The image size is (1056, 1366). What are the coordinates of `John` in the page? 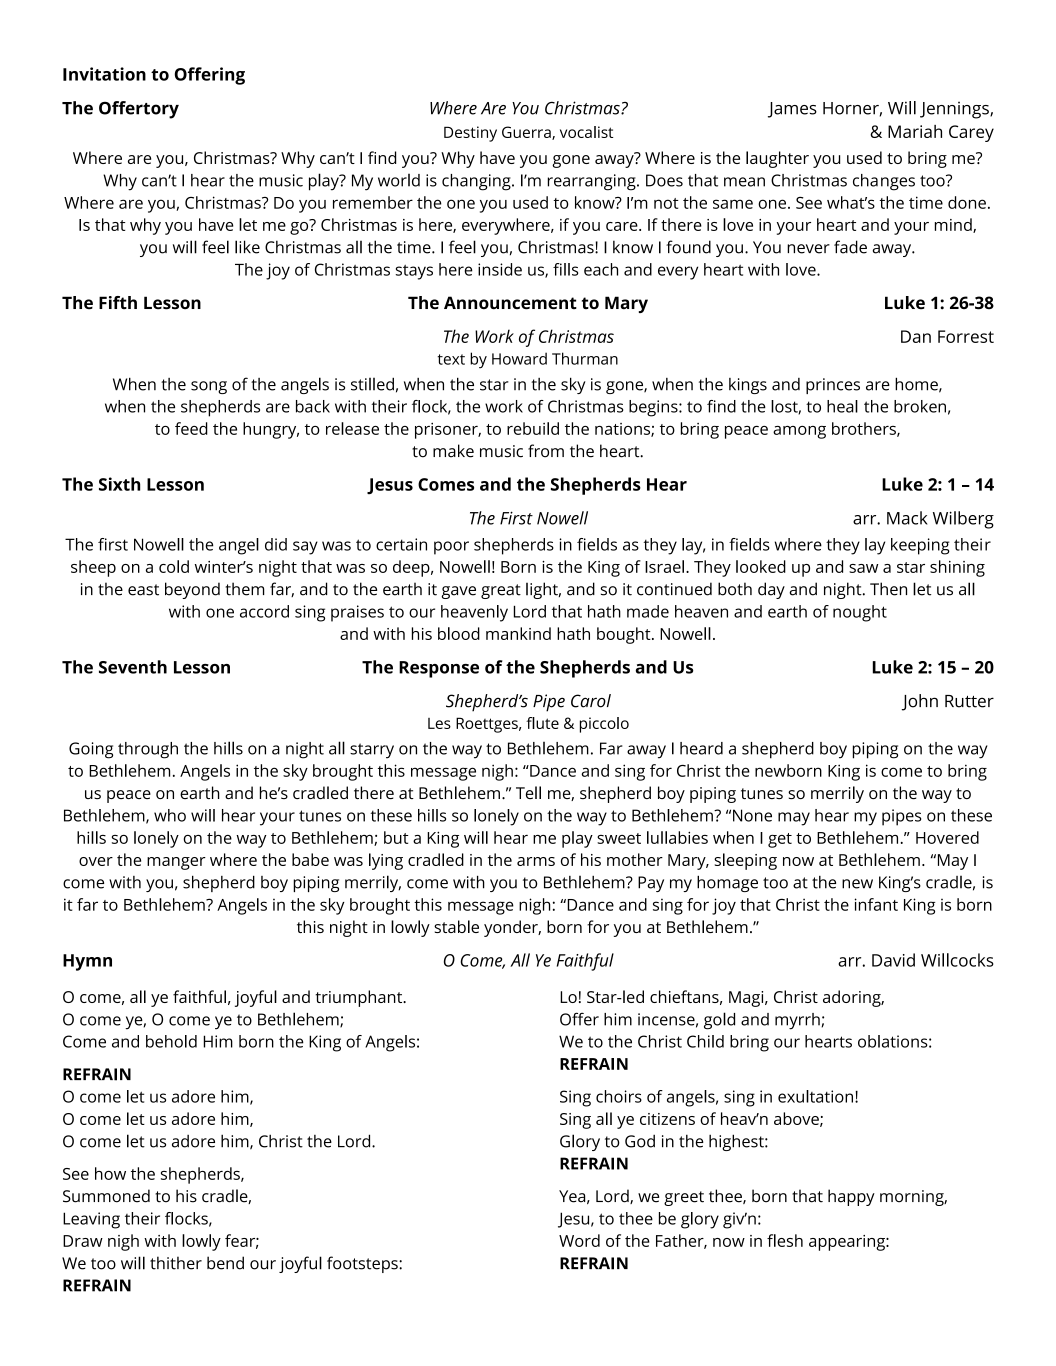 It's located at (920, 702).
